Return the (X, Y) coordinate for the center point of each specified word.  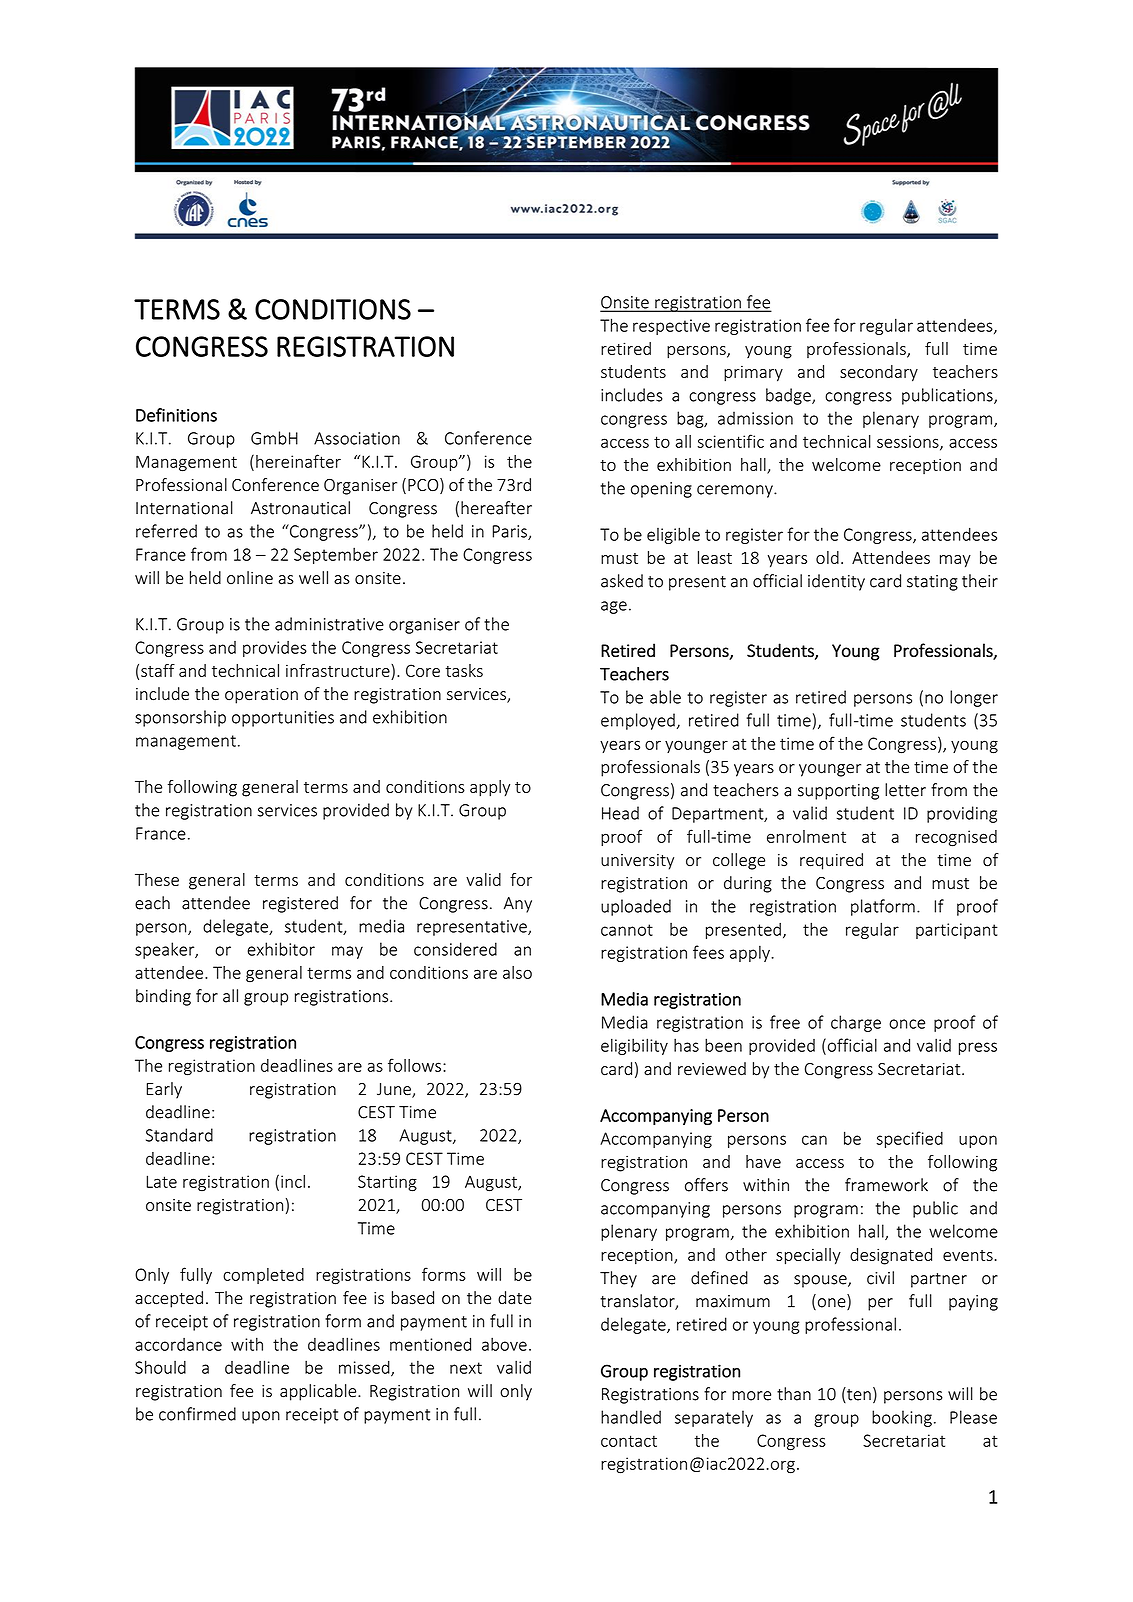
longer (974, 698)
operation (261, 696)
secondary (879, 373)
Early (164, 1090)
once (907, 1024)
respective (671, 327)
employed (638, 721)
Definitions (176, 415)
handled (631, 1417)
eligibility (634, 1046)
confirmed (197, 1414)
